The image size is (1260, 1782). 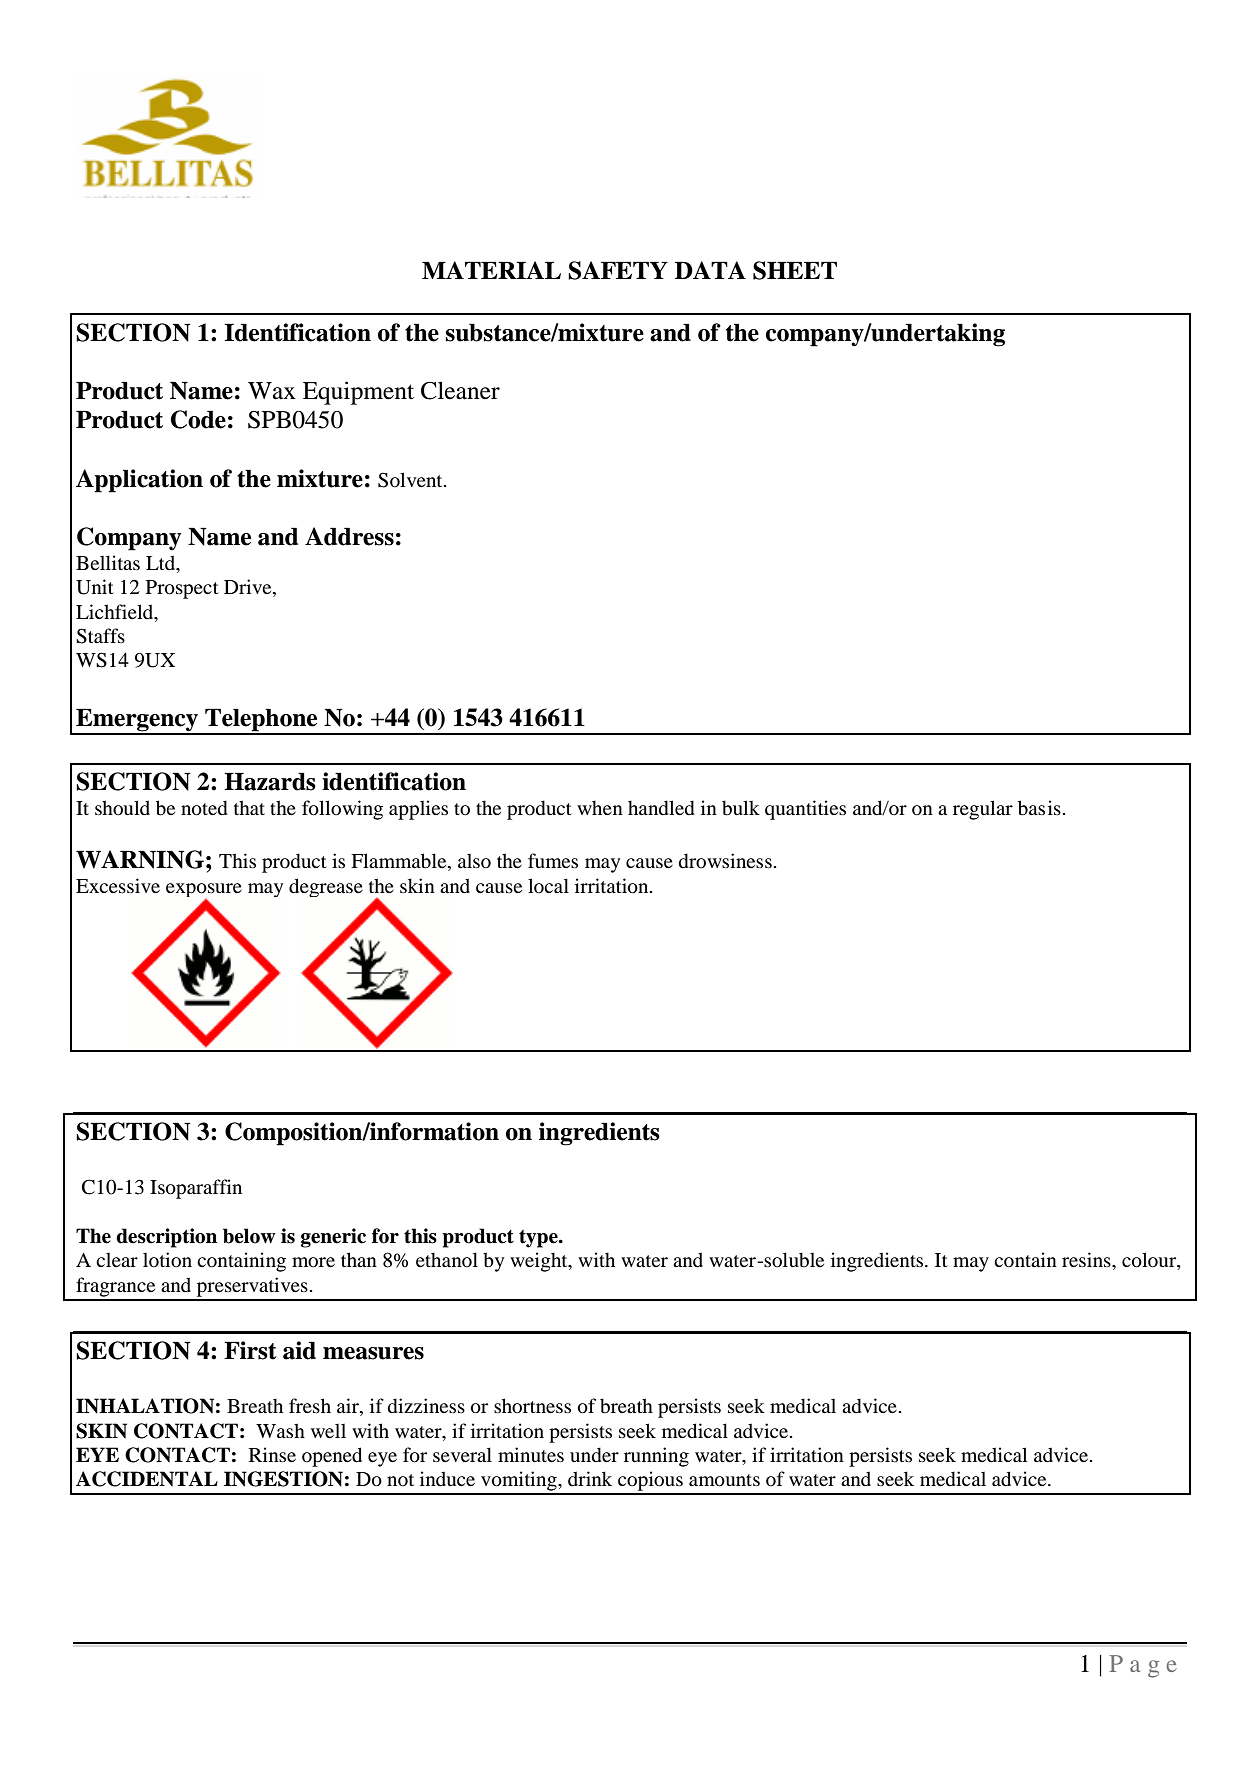 What do you see at coordinates (272, 391) in the document?
I see `Wax` at bounding box center [272, 391].
